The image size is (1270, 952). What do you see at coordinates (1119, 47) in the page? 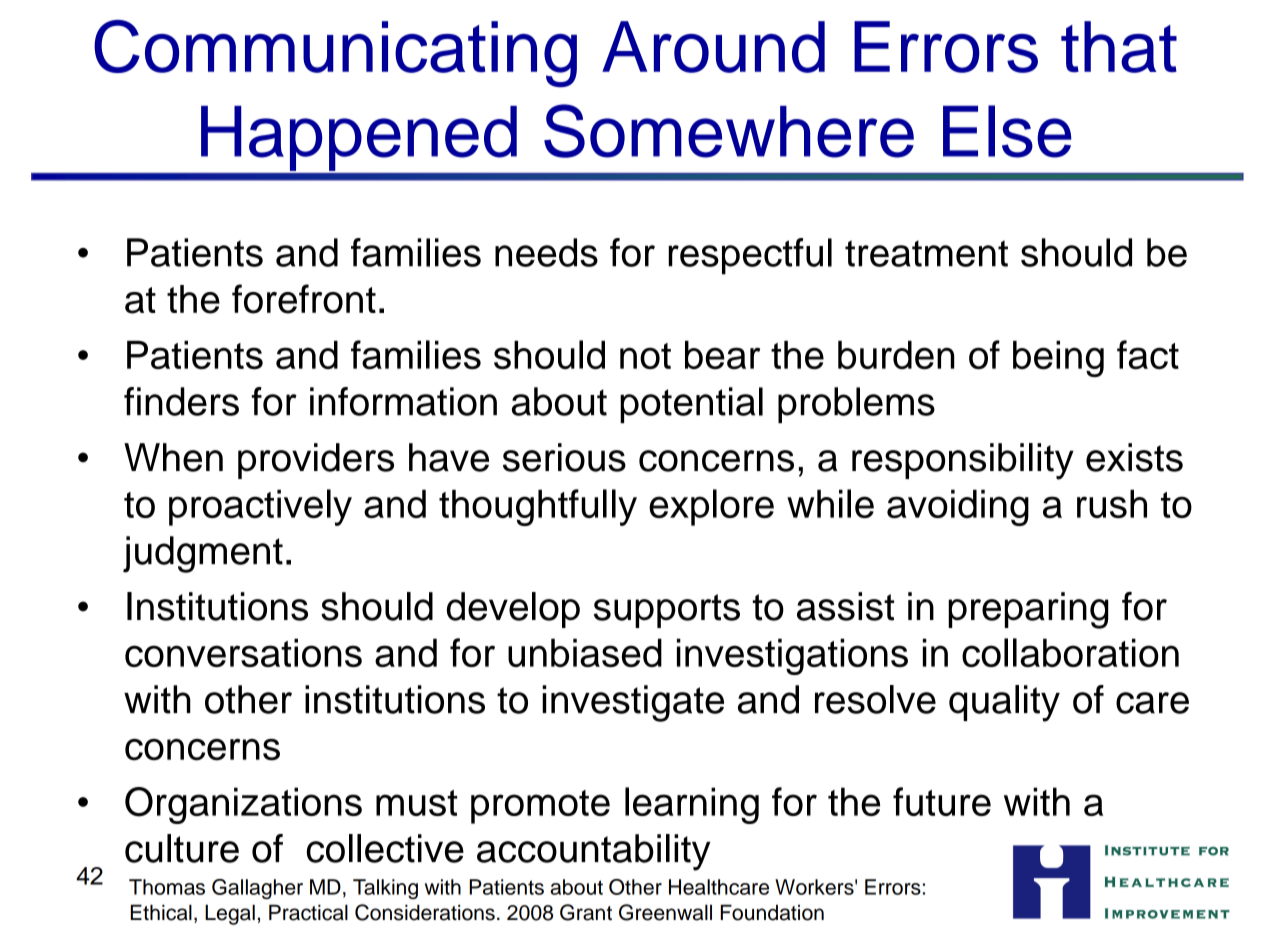
I see `that` at bounding box center [1119, 47].
